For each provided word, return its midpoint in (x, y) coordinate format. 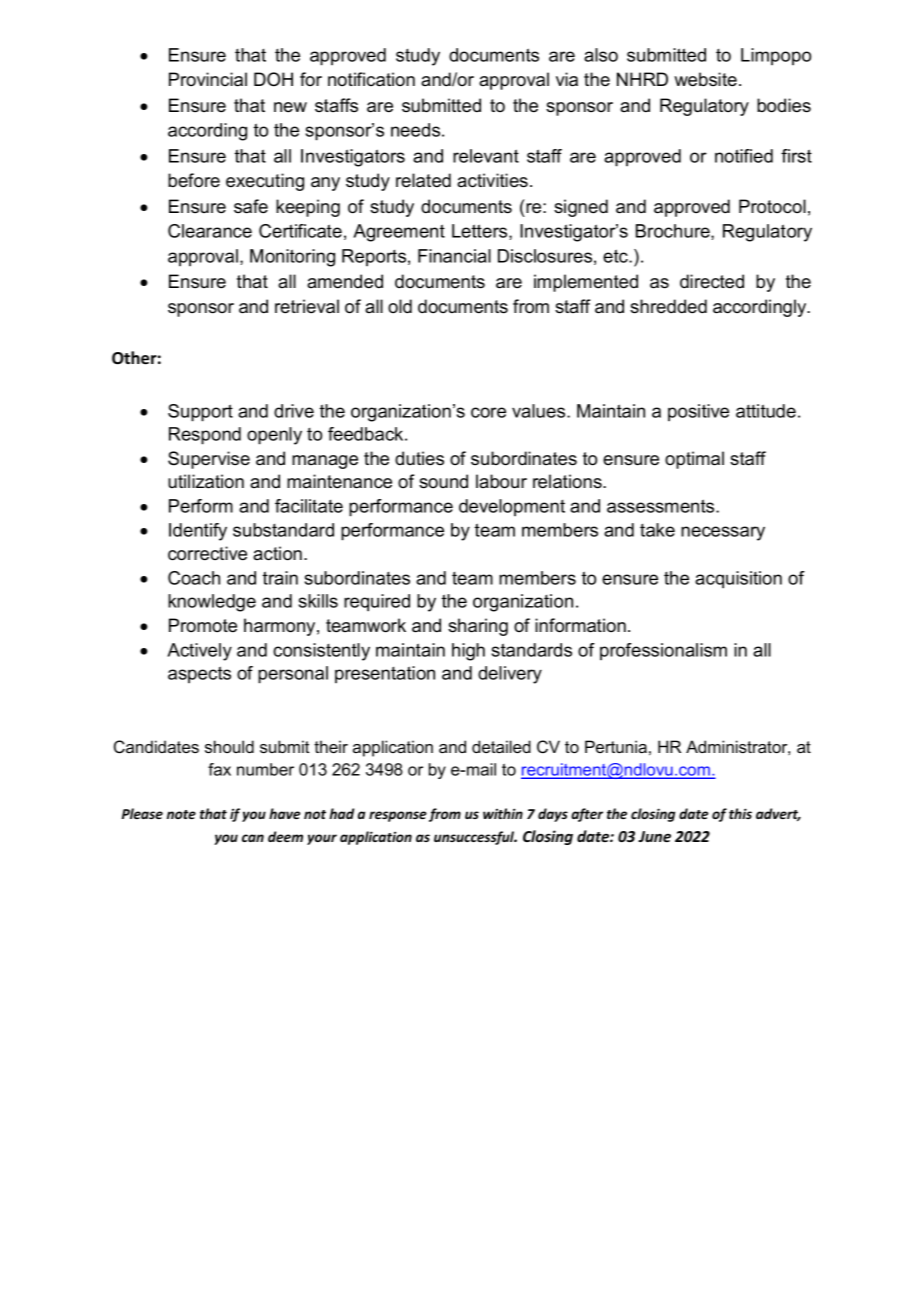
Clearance (210, 231)
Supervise (209, 460)
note (181, 814)
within (503, 813)
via (567, 79)
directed (712, 281)
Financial (454, 256)
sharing (478, 627)
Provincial (208, 79)
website (705, 79)
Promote (203, 625)
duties (419, 458)
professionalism (663, 651)
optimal (694, 460)
